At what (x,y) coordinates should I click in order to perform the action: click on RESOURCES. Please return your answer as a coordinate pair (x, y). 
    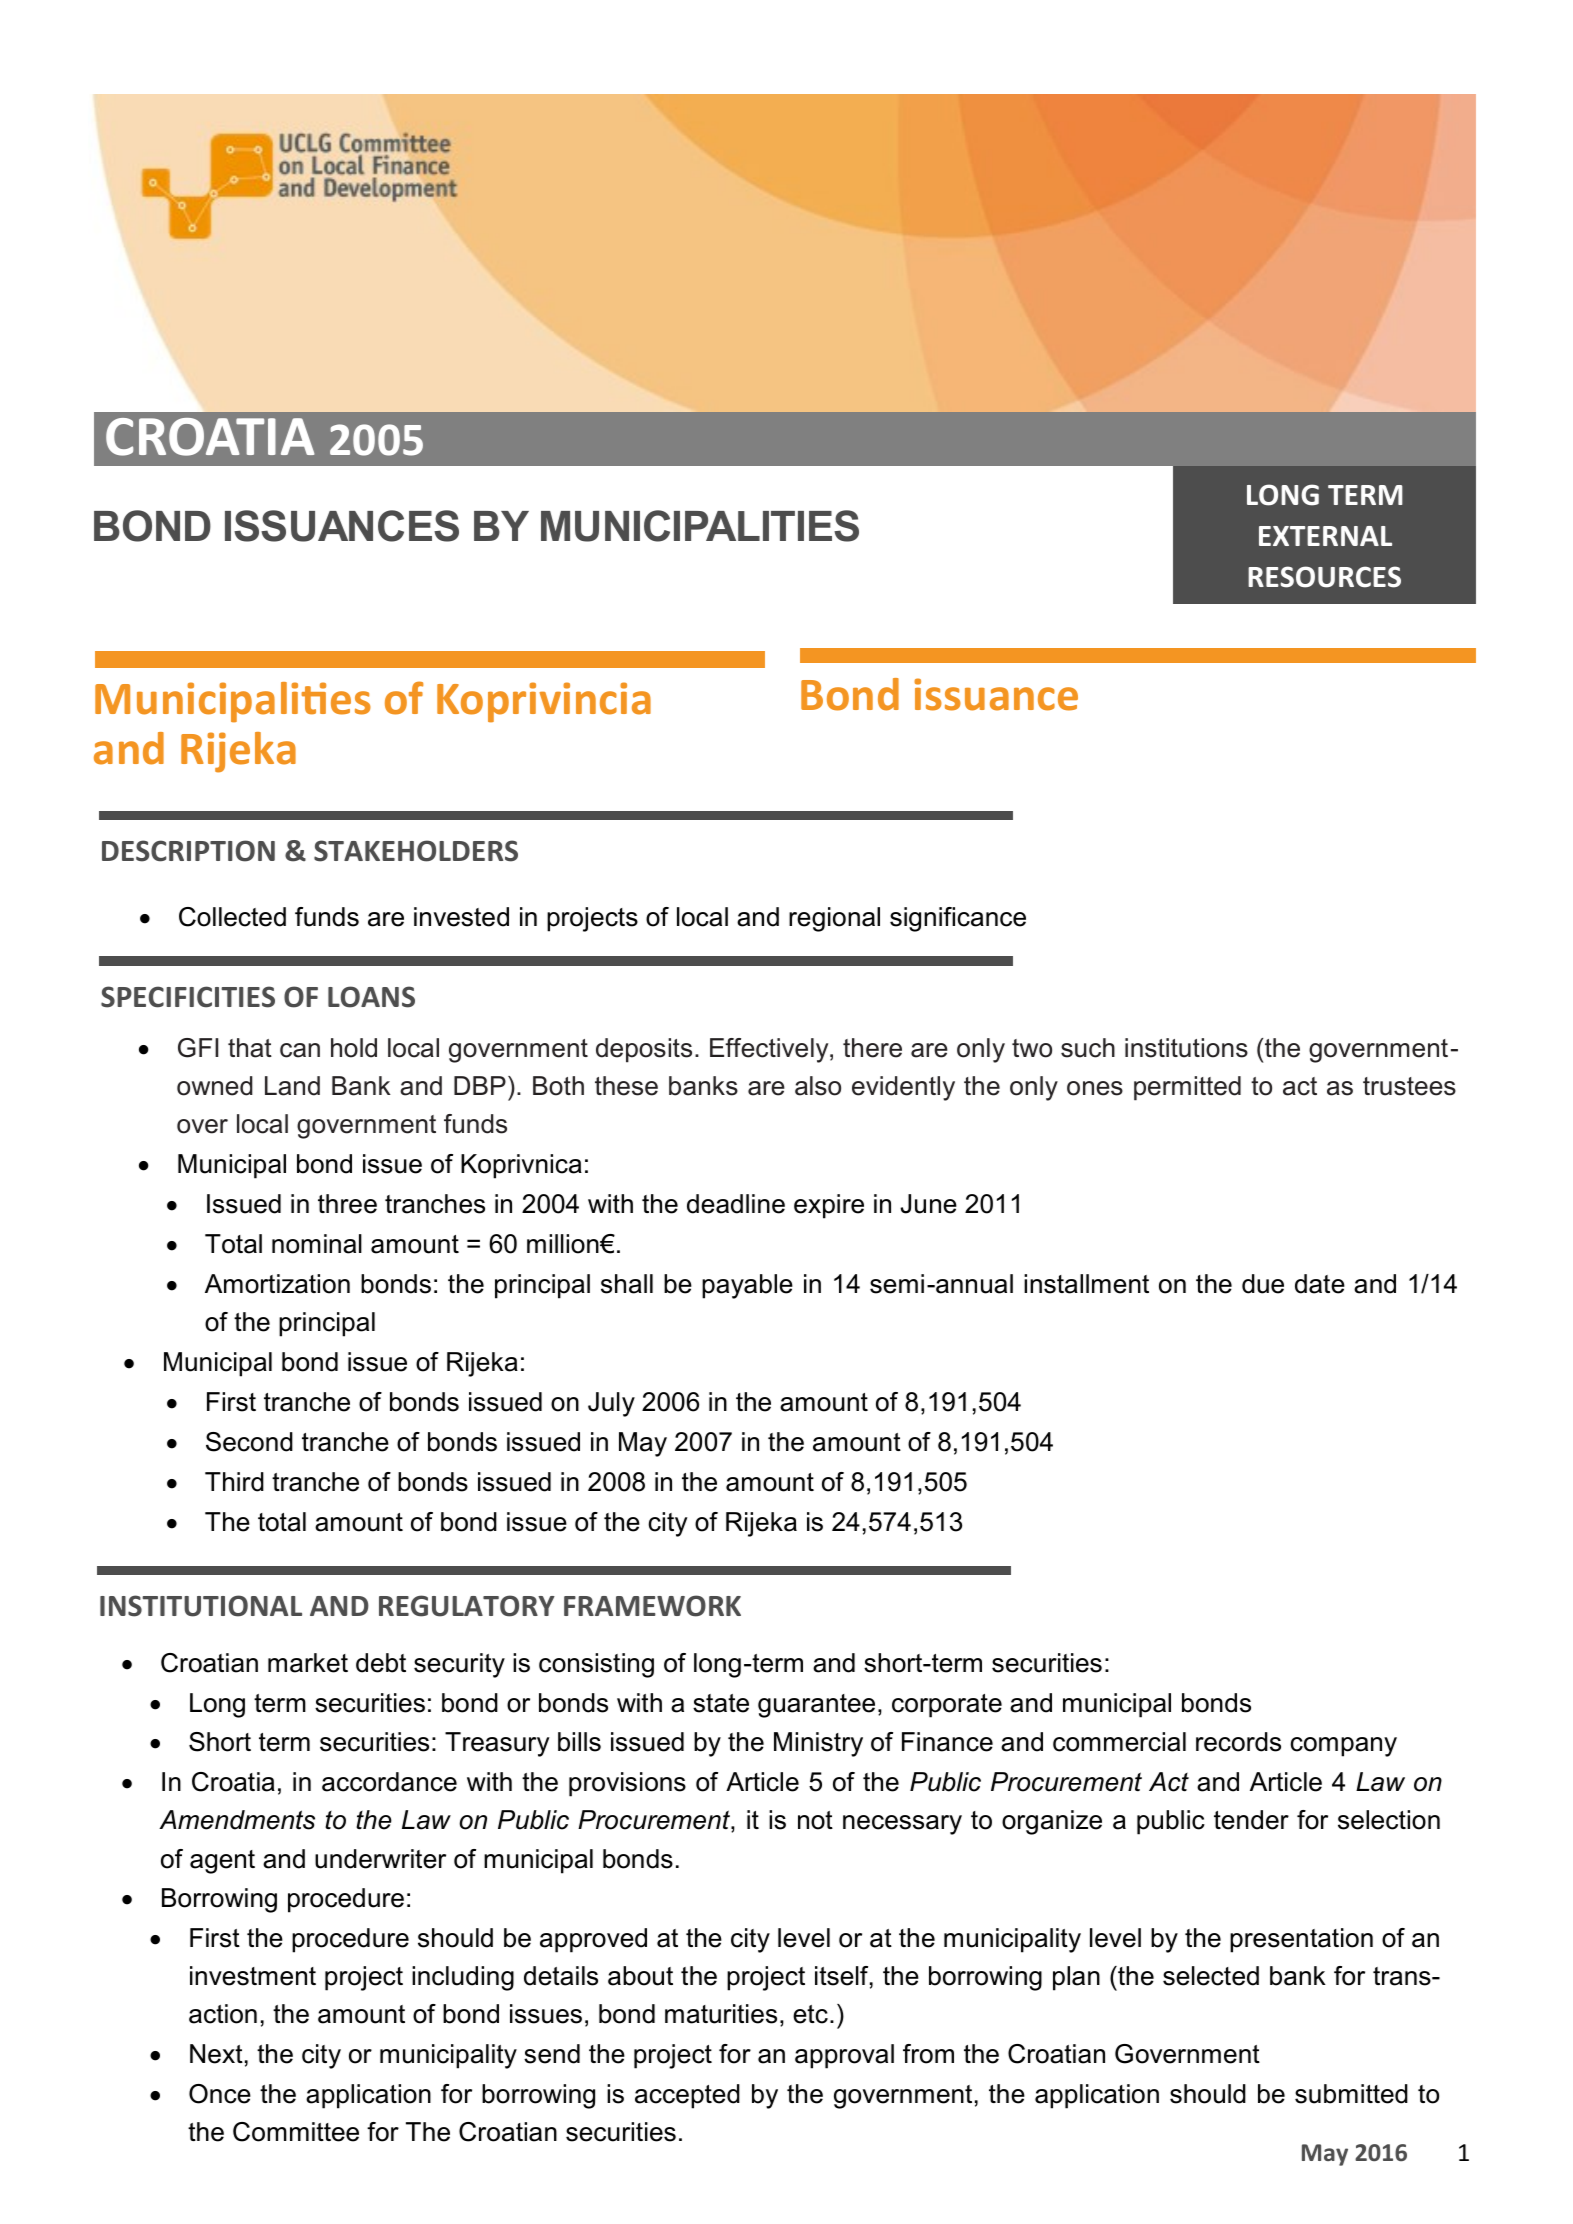
    Looking at the image, I should click on (1324, 577).
